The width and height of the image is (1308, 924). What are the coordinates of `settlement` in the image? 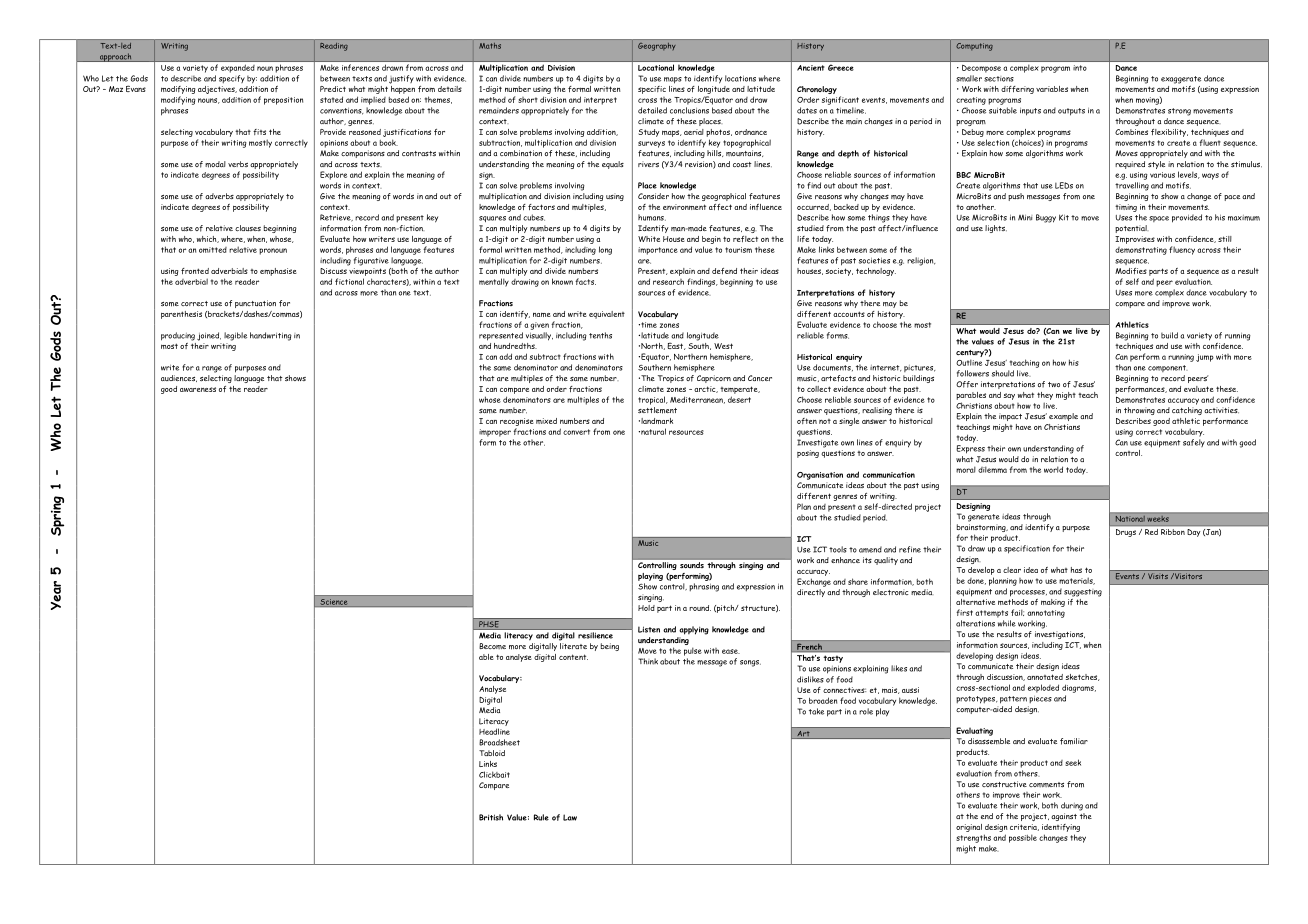 It's located at (657, 410).
